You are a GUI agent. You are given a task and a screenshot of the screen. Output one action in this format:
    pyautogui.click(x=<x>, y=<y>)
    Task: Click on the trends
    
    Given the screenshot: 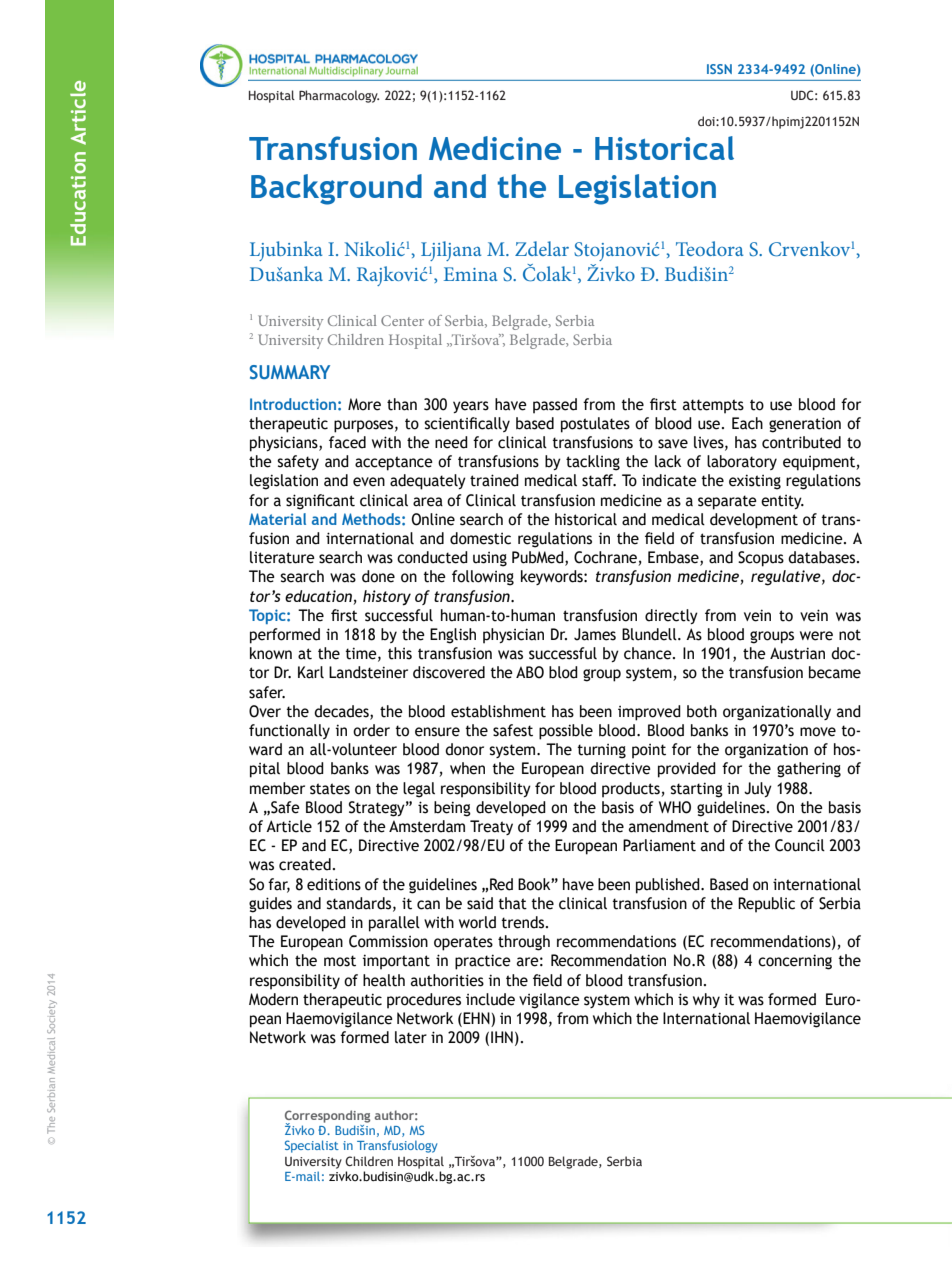 What is the action you would take?
    pyautogui.click(x=524, y=922)
